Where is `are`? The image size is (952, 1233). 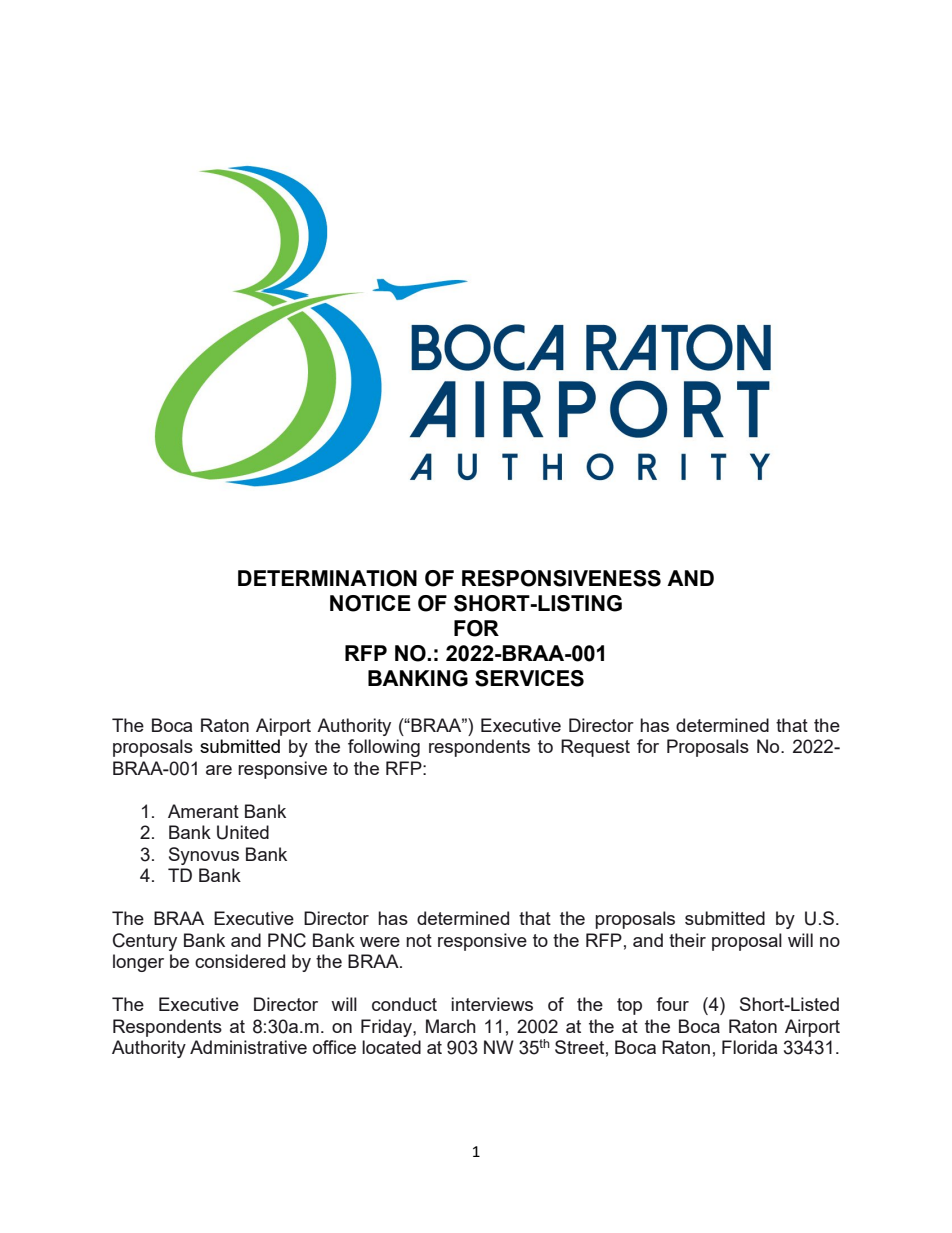
are is located at coordinates (219, 770).
